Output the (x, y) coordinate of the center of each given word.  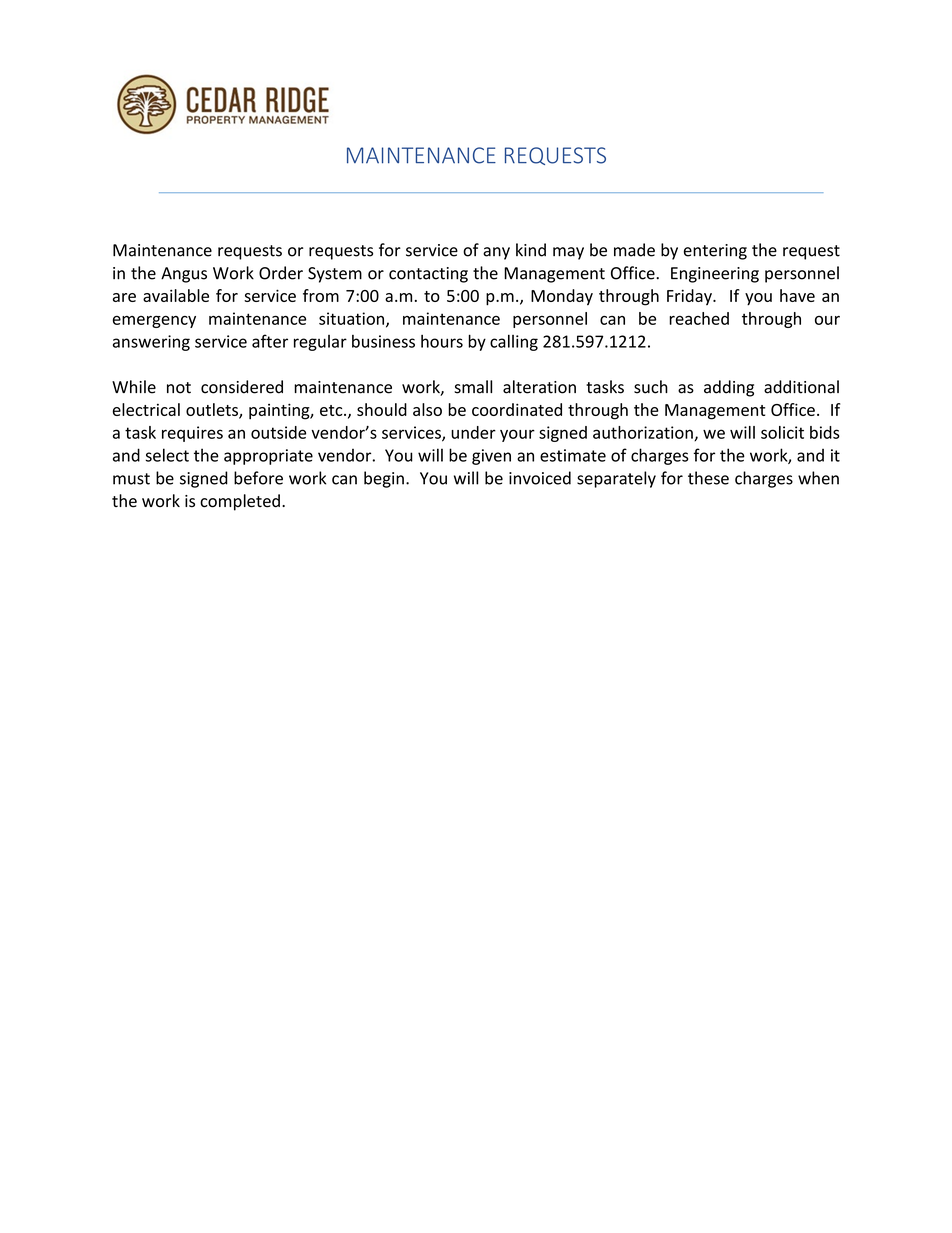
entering (715, 252)
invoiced (540, 478)
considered (242, 387)
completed (240, 502)
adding (729, 388)
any (496, 253)
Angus (184, 275)
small (473, 387)
